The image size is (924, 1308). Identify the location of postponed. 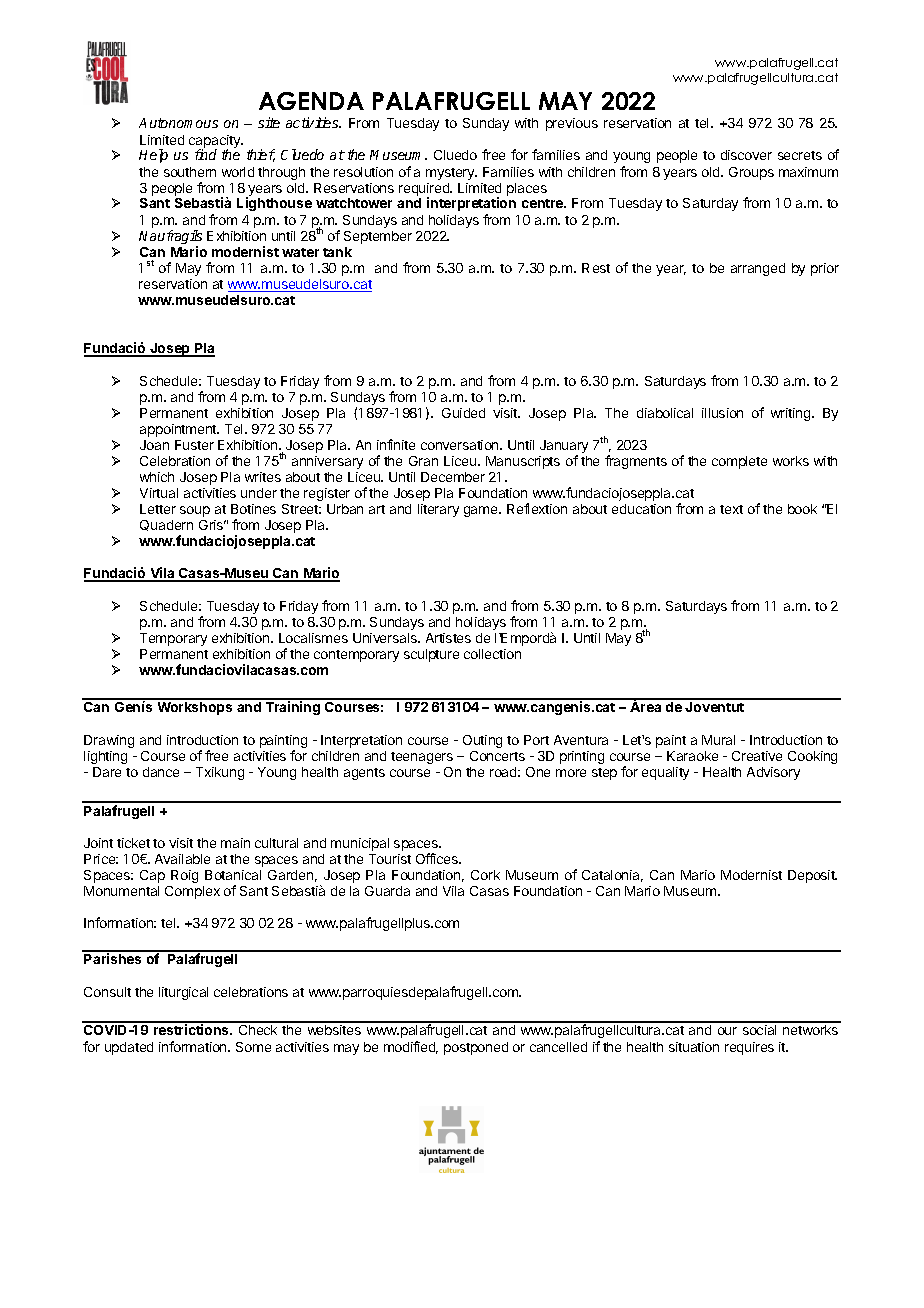
(476, 1048).
